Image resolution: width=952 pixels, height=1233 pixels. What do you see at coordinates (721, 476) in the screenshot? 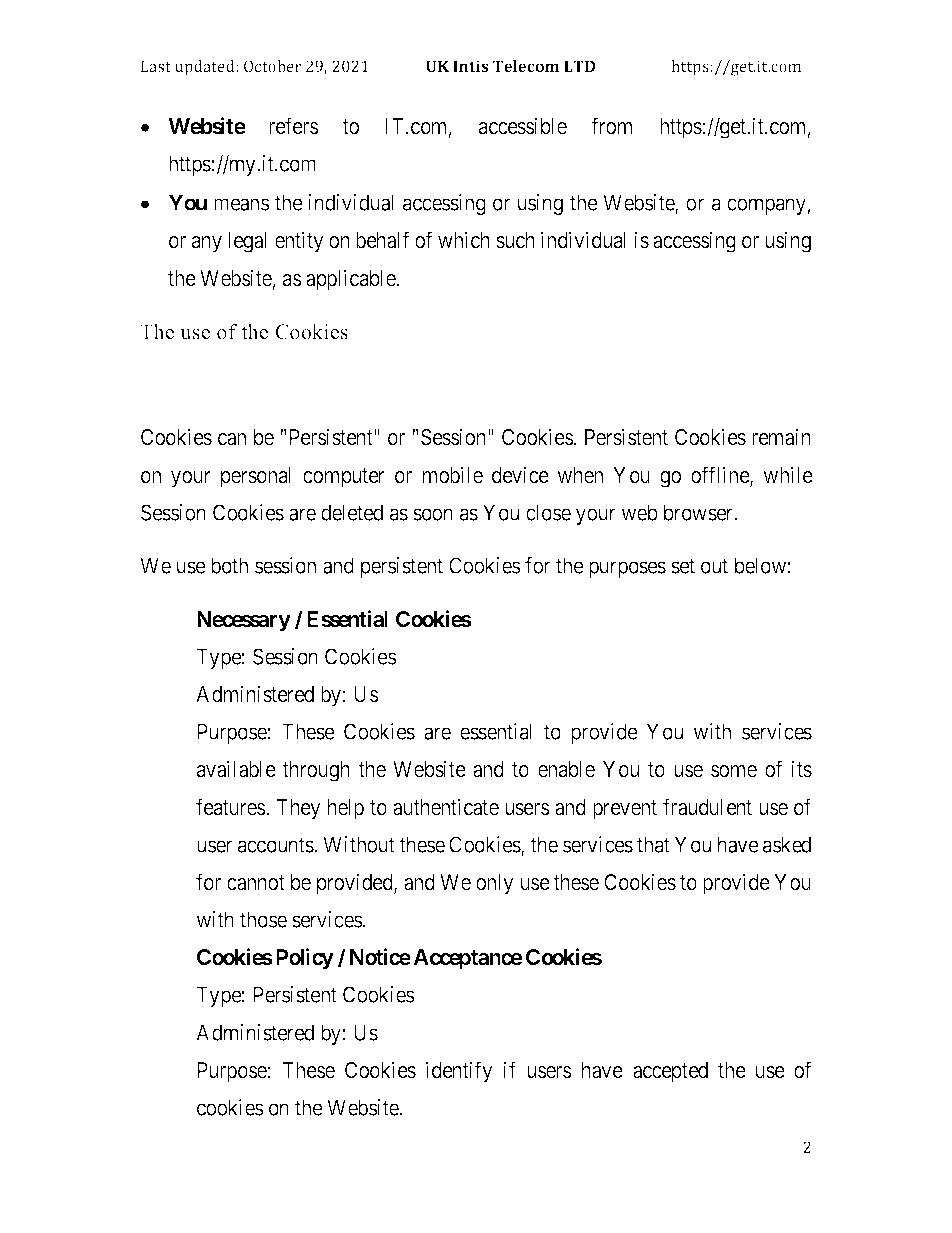
I see `offline` at bounding box center [721, 476].
